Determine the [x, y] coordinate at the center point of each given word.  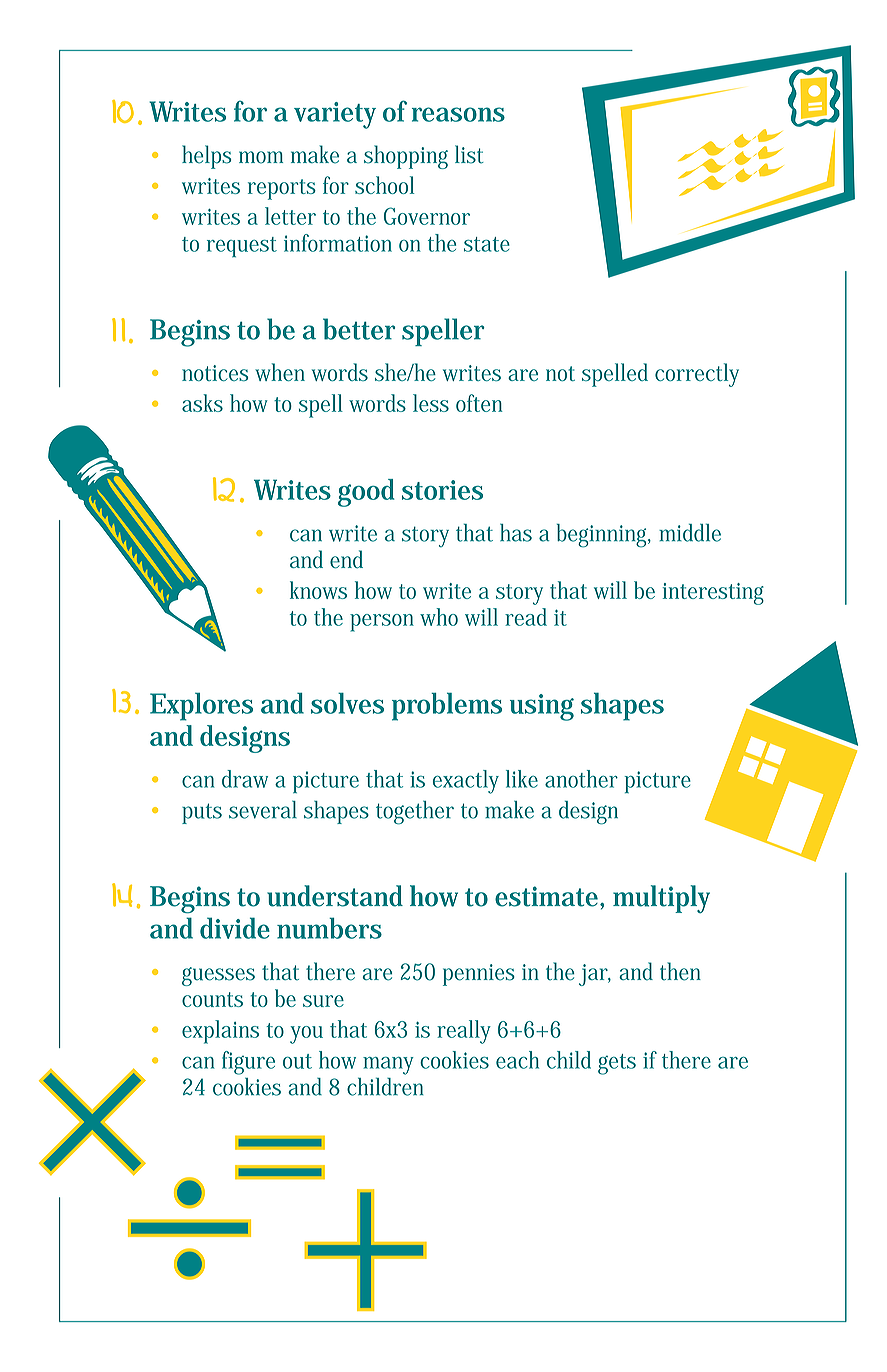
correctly [697, 375]
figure [248, 1063]
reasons [458, 114]
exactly [466, 782]
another [581, 779]
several [263, 810]
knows [318, 590]
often [479, 403]
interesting [713, 594]
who [439, 617]
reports [282, 189]
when [280, 372]
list [469, 154]
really [464, 1032]
